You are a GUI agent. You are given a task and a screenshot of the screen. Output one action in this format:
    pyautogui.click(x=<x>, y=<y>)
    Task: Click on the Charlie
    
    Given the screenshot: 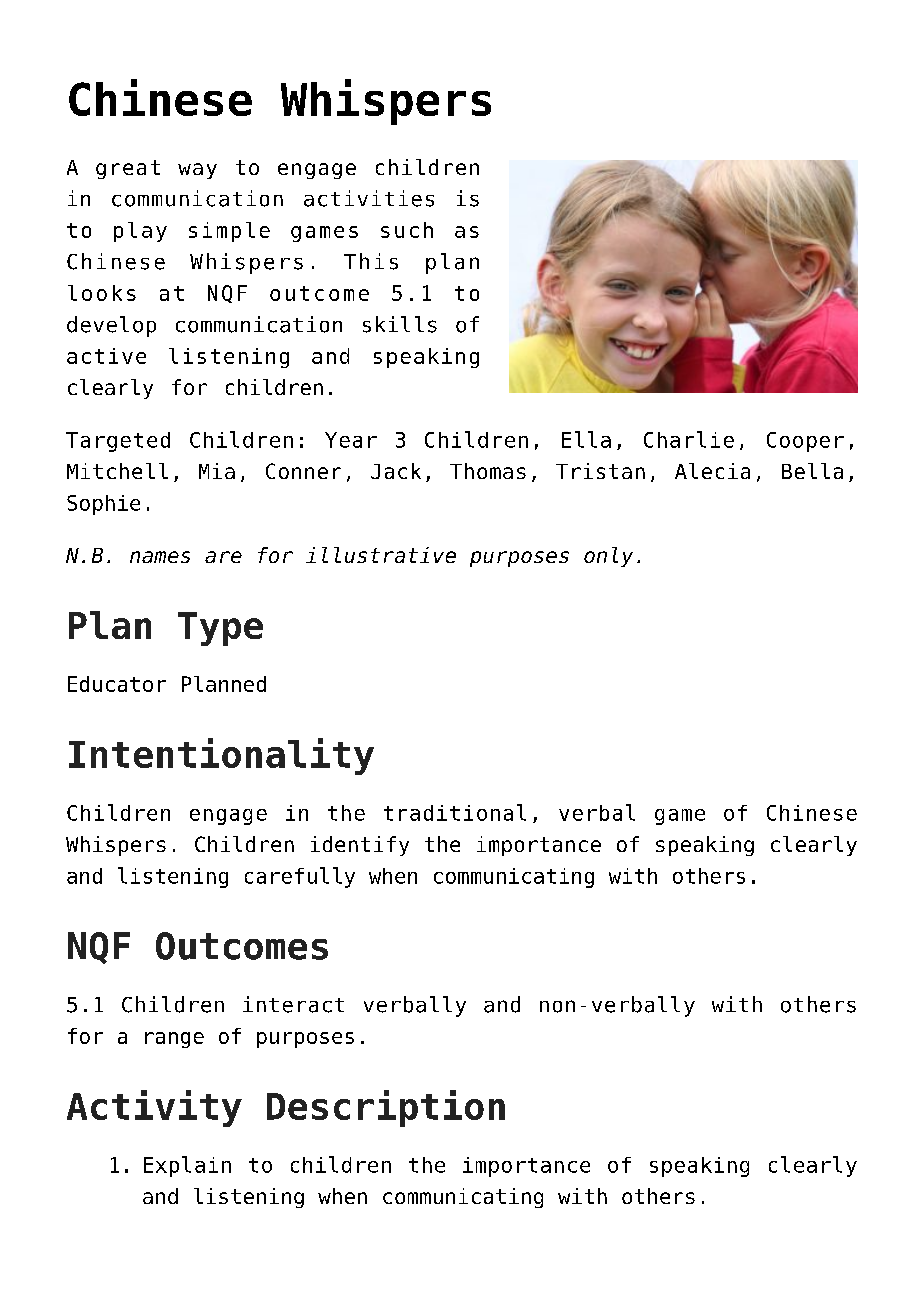 What is the action you would take?
    pyautogui.click(x=689, y=439)
